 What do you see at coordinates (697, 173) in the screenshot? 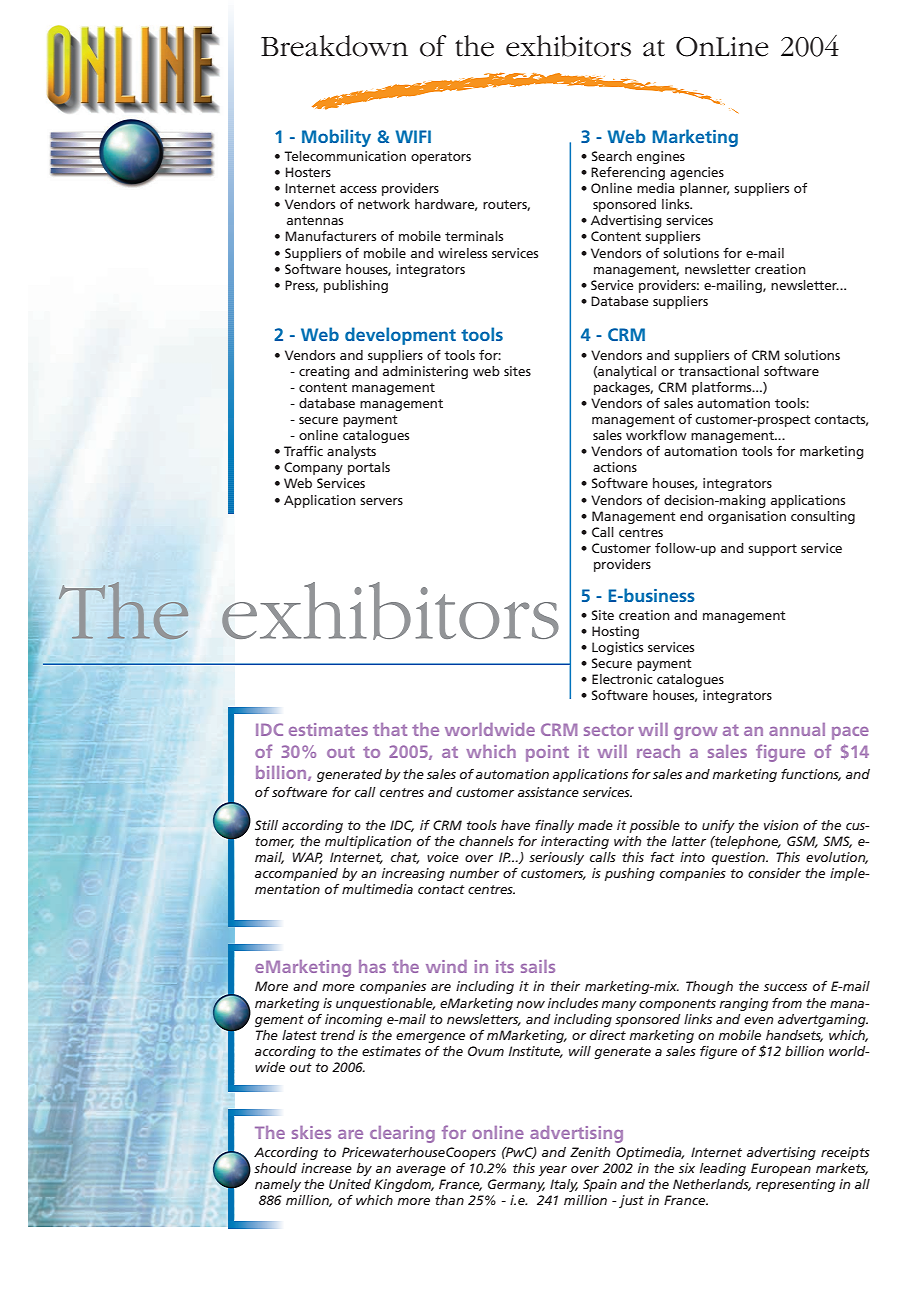
I see `agencies` at bounding box center [697, 173].
